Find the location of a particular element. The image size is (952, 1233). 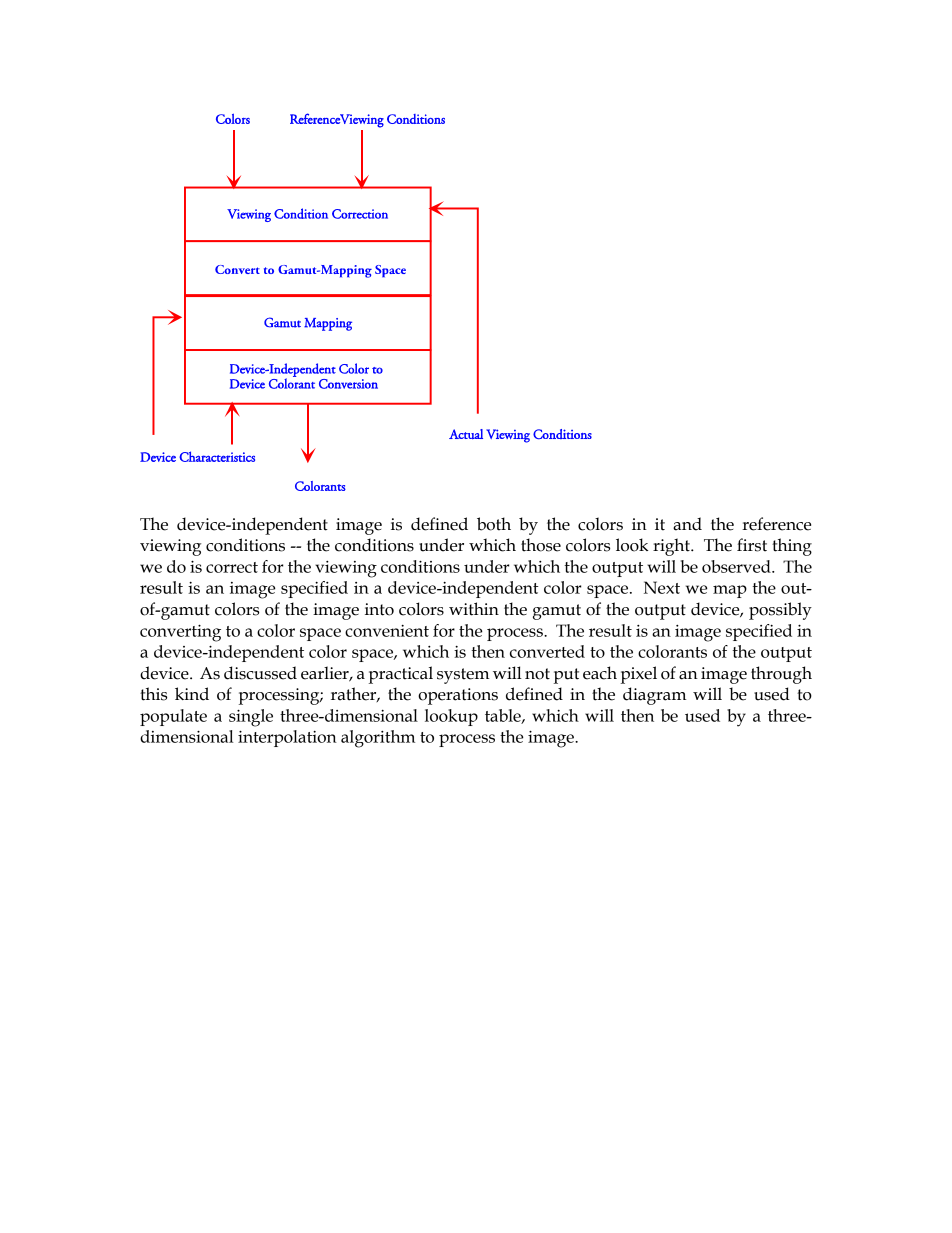

correct is located at coordinates (232, 567).
